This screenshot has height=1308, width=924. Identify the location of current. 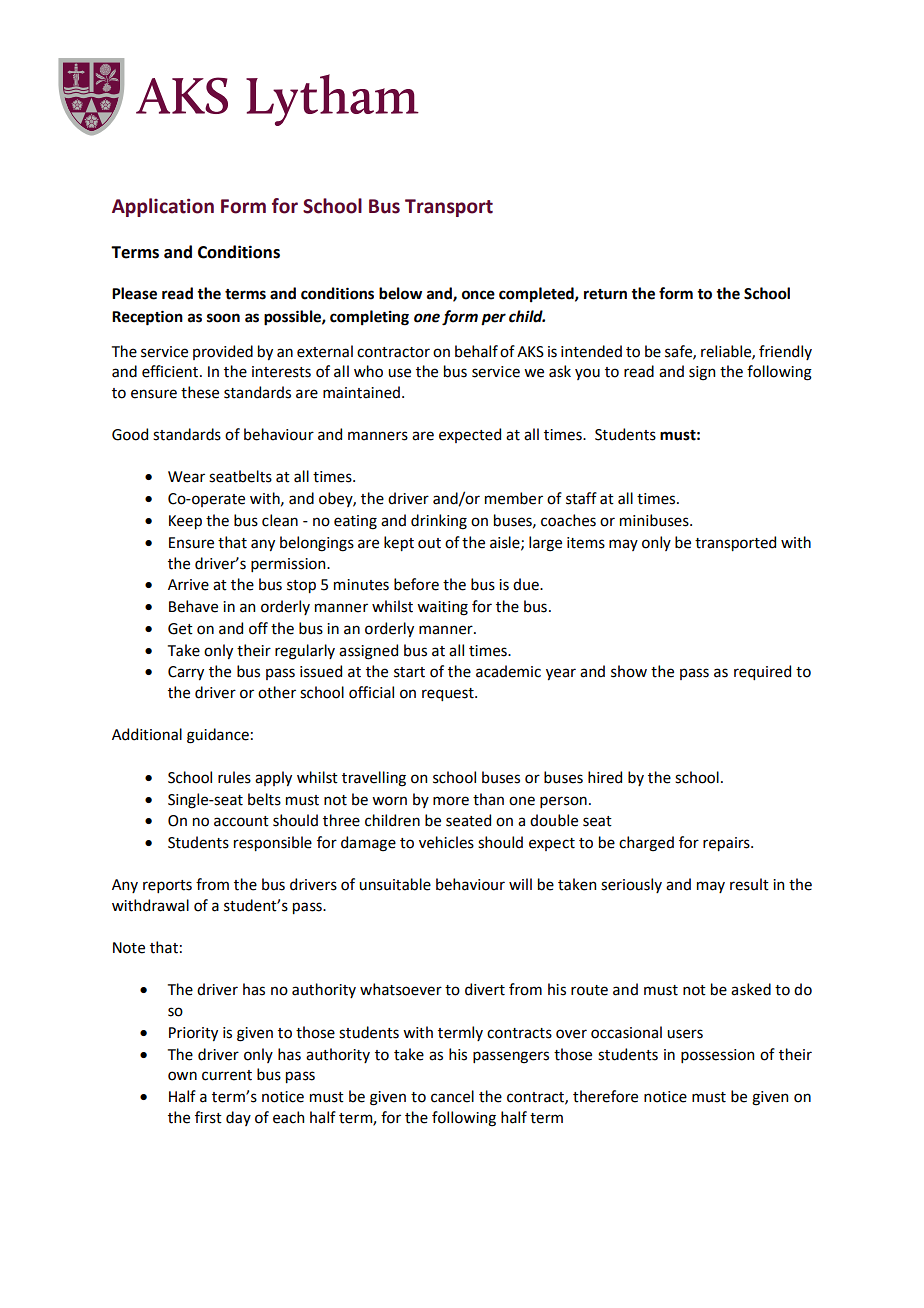
(227, 1075).
